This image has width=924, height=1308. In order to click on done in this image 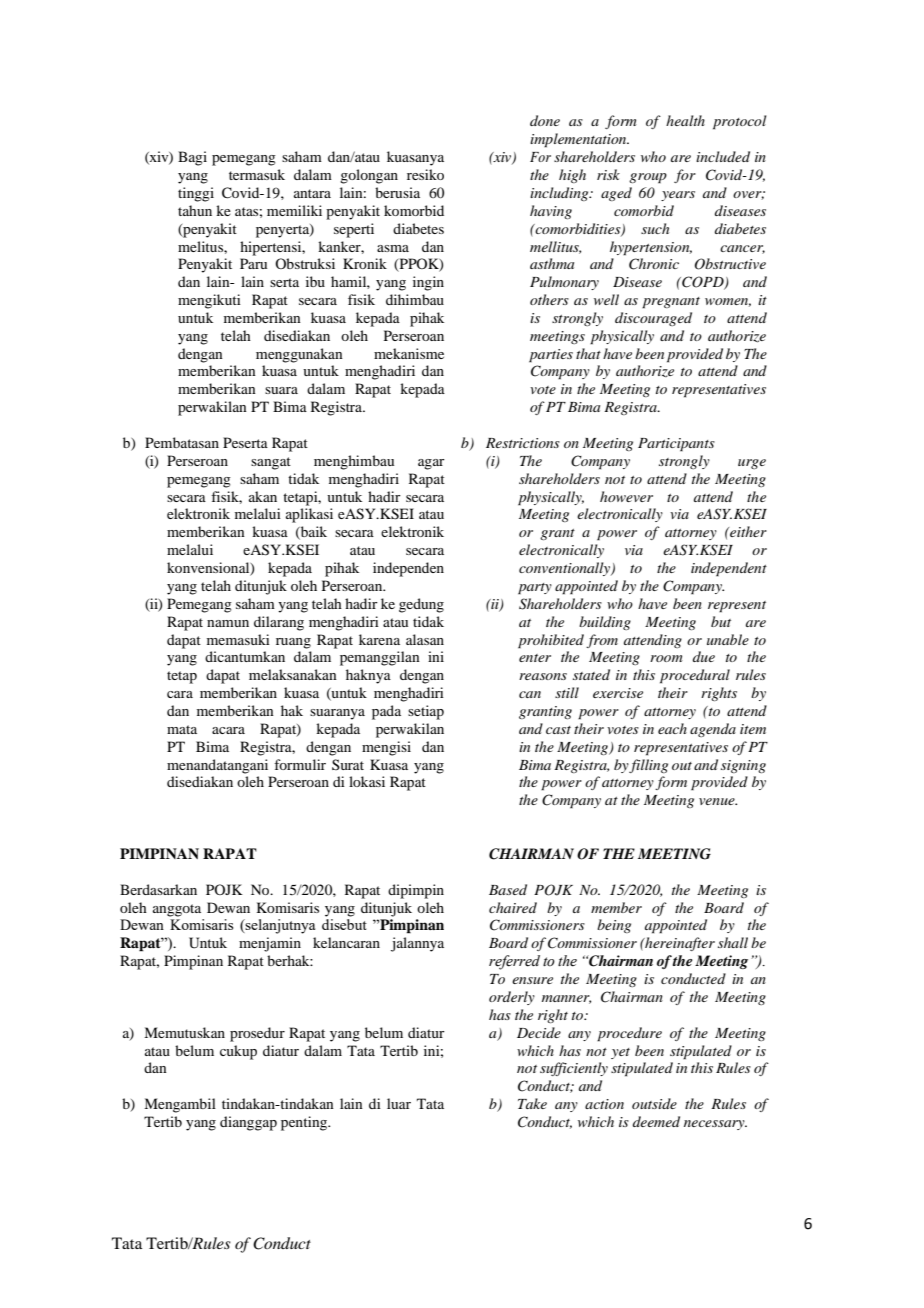, I will do `click(545, 120)`.
